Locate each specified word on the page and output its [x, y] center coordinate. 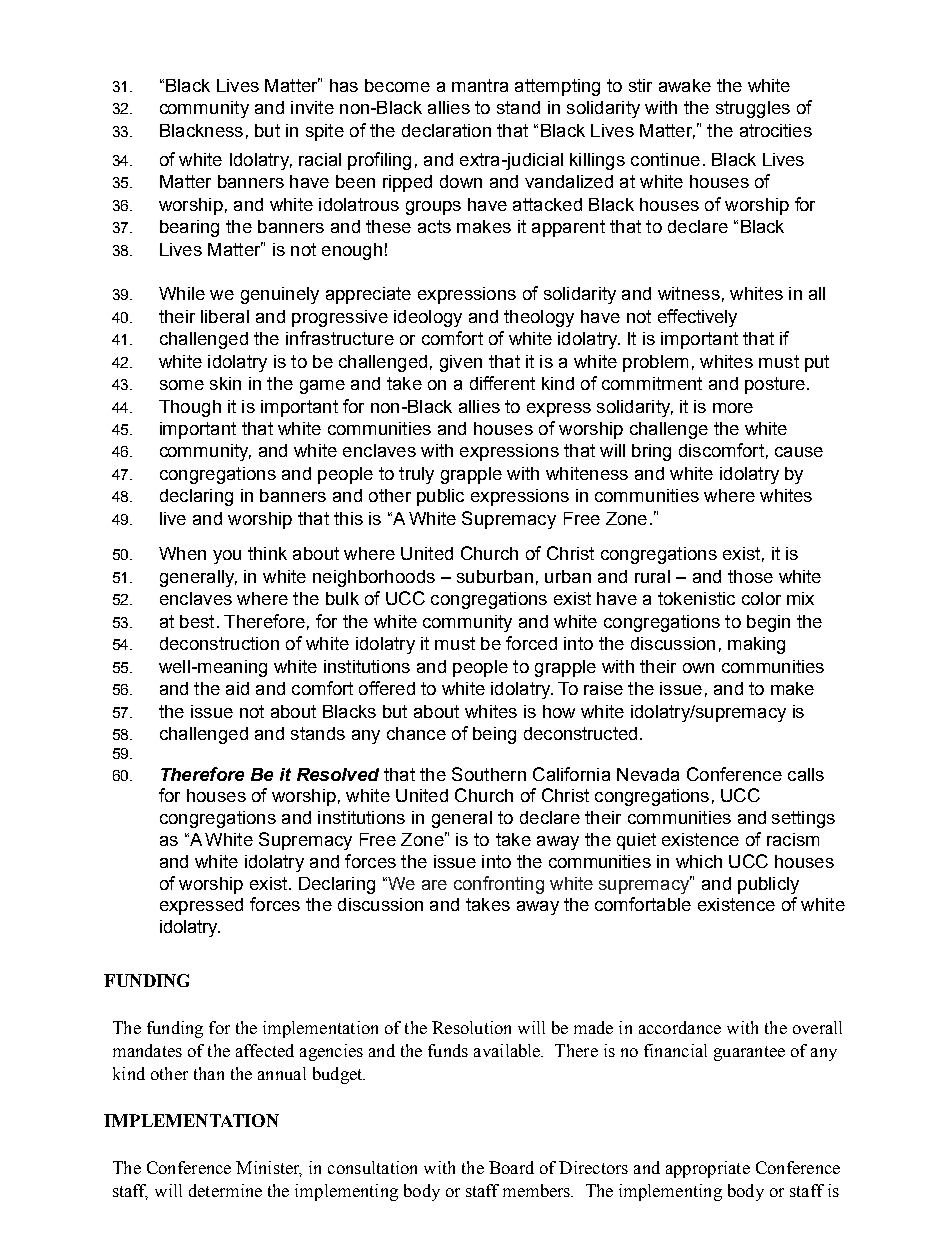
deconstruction [219, 643]
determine [225, 1190]
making [756, 645]
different [502, 383]
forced [531, 643]
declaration [446, 130]
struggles [753, 109]
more [733, 408]
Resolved [338, 774]
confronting [499, 885]
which [699, 861]
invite [312, 107]
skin [225, 383]
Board [511, 1167]
